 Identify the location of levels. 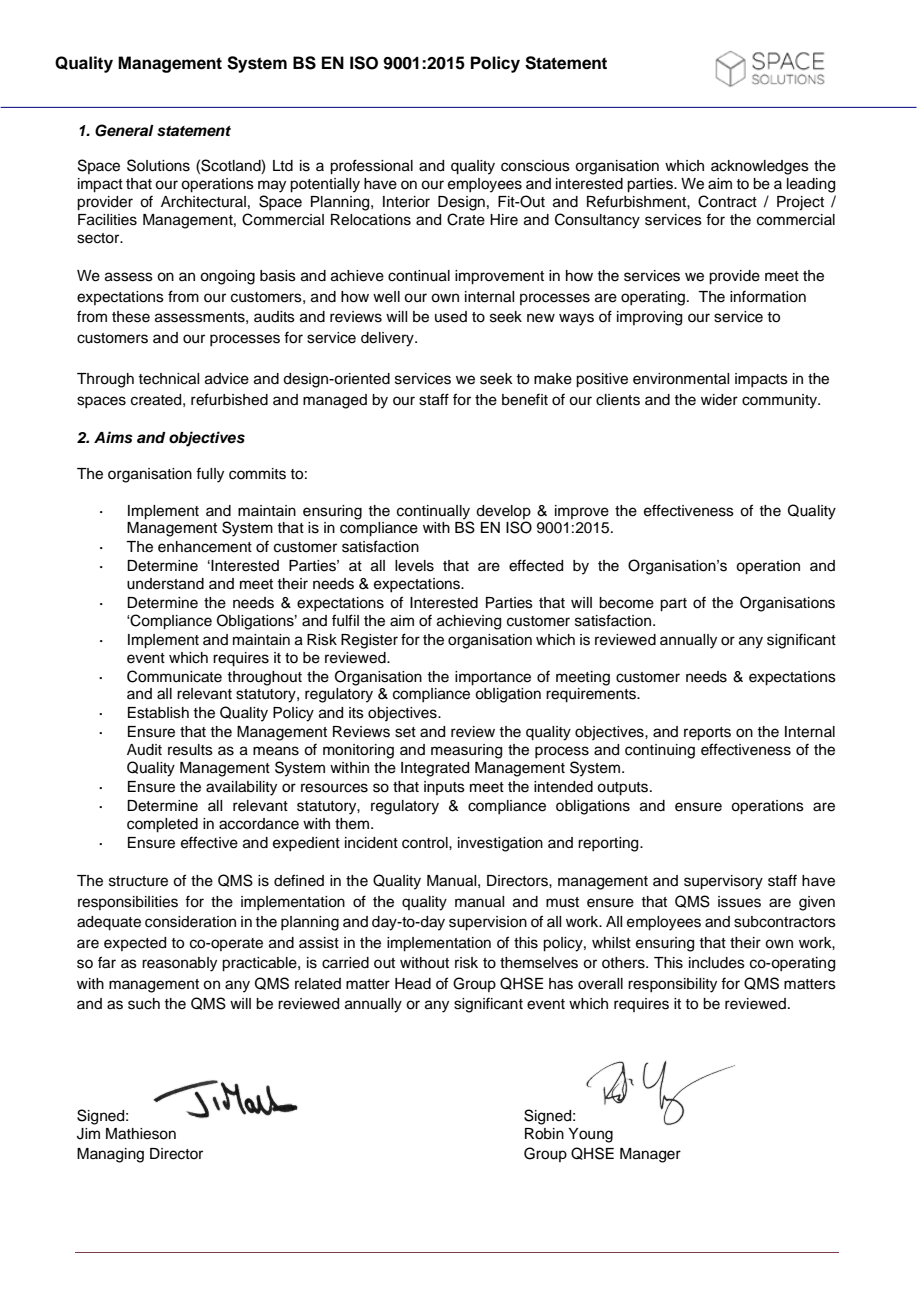
(414, 566).
